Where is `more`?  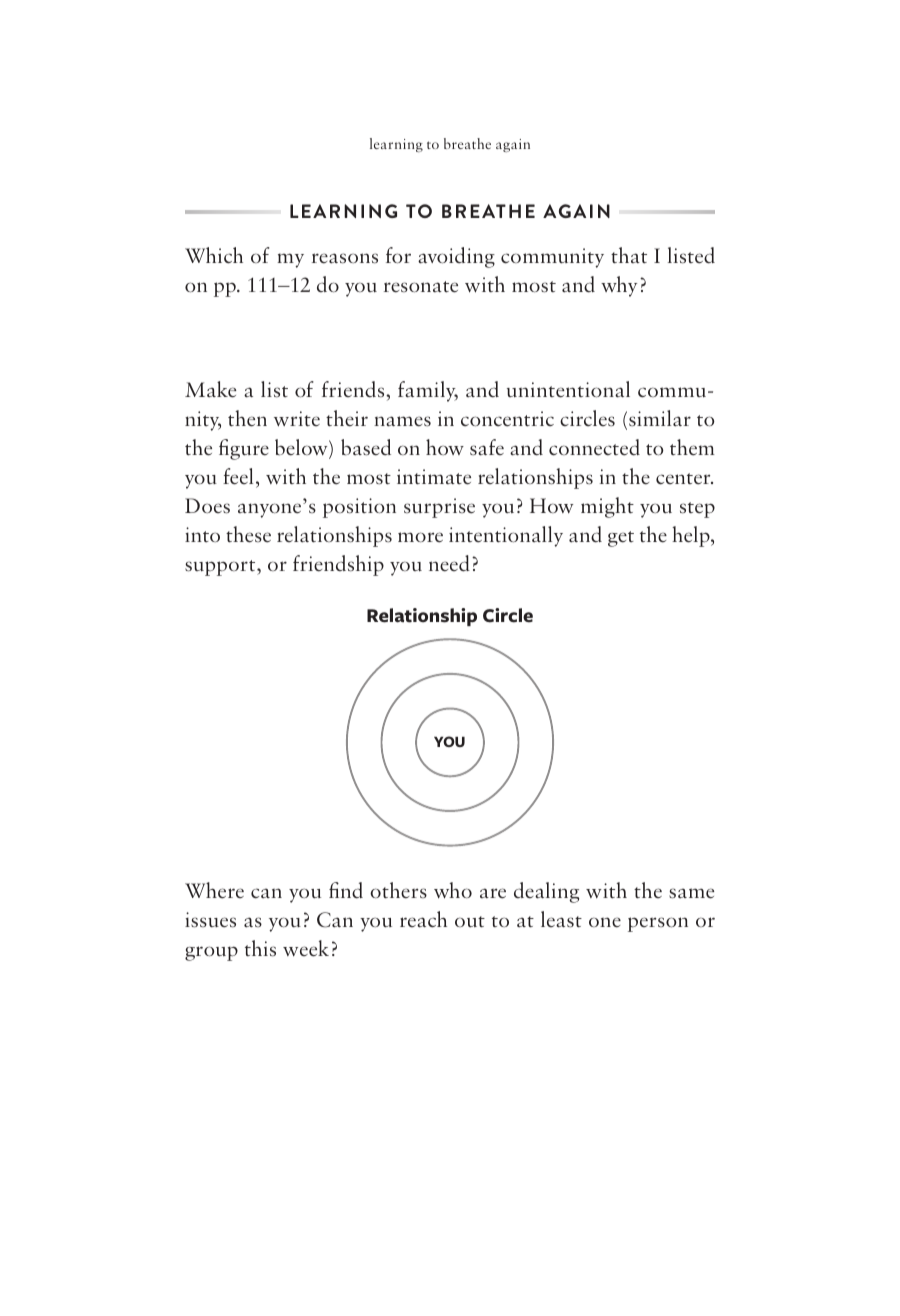
more is located at coordinates (420, 537).
